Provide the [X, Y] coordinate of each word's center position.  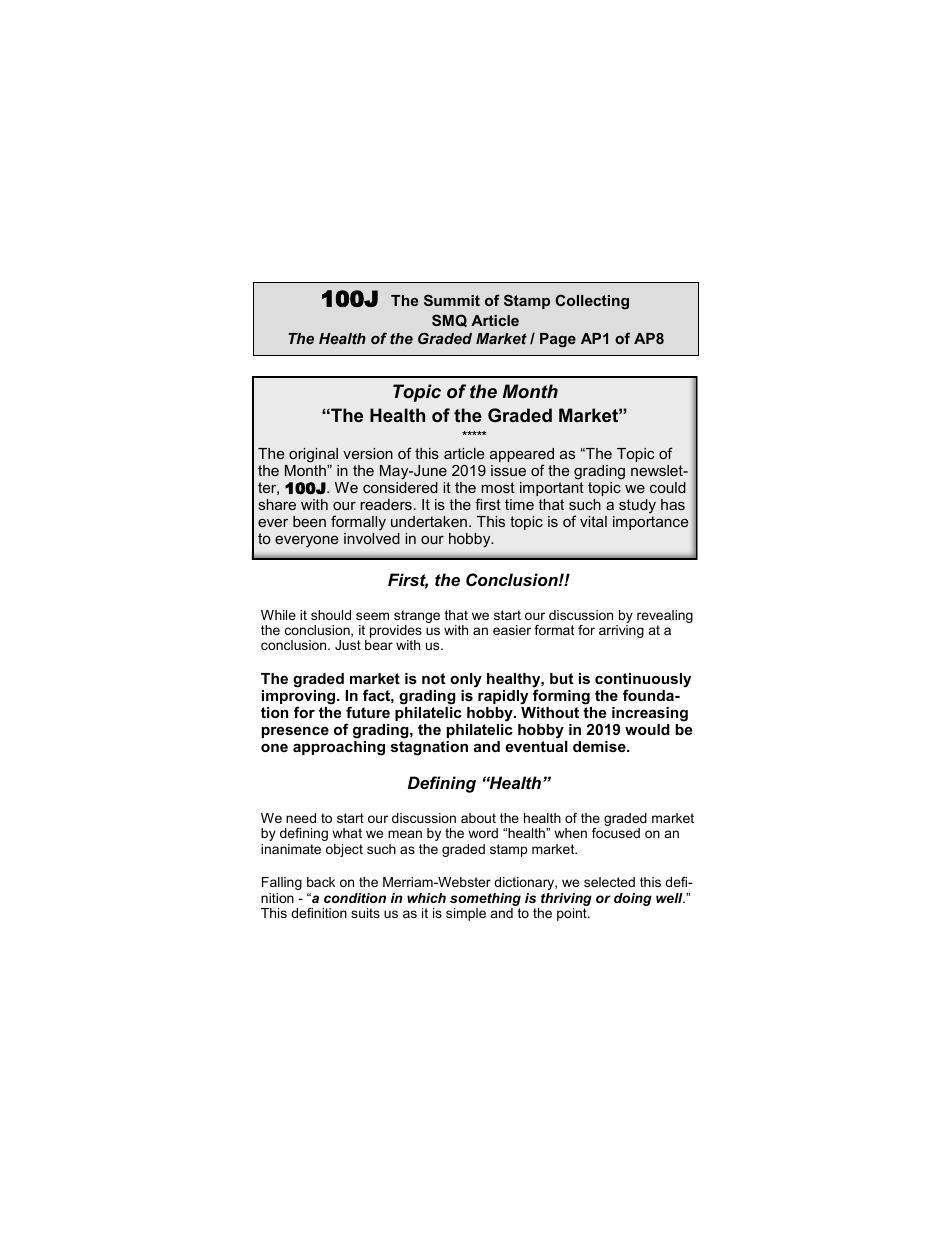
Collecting [592, 302]
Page [558, 340]
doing [633, 899]
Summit [452, 300]
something [485, 899]
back [321, 882]
